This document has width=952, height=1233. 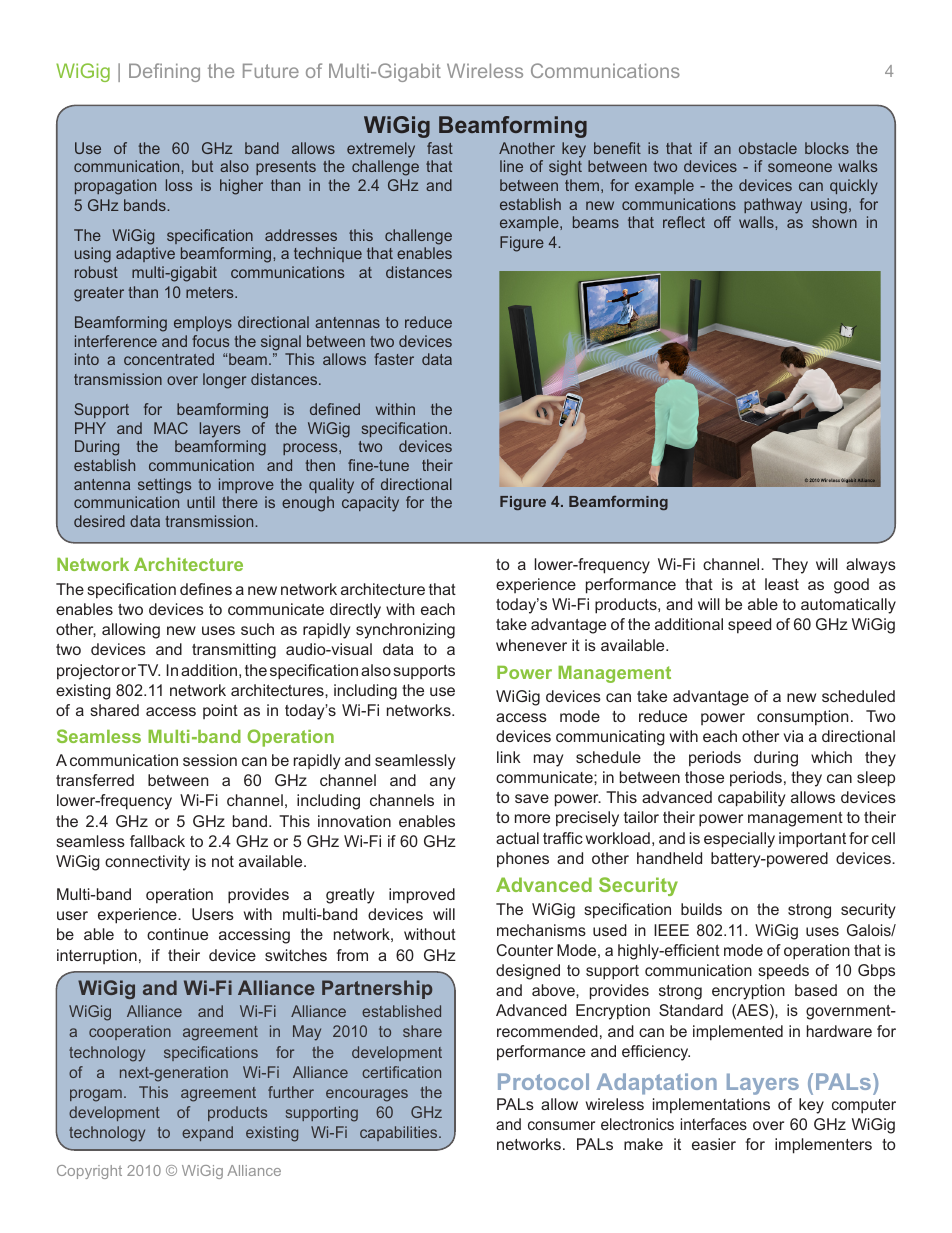 I want to click on consumer, so click(x=561, y=1125).
